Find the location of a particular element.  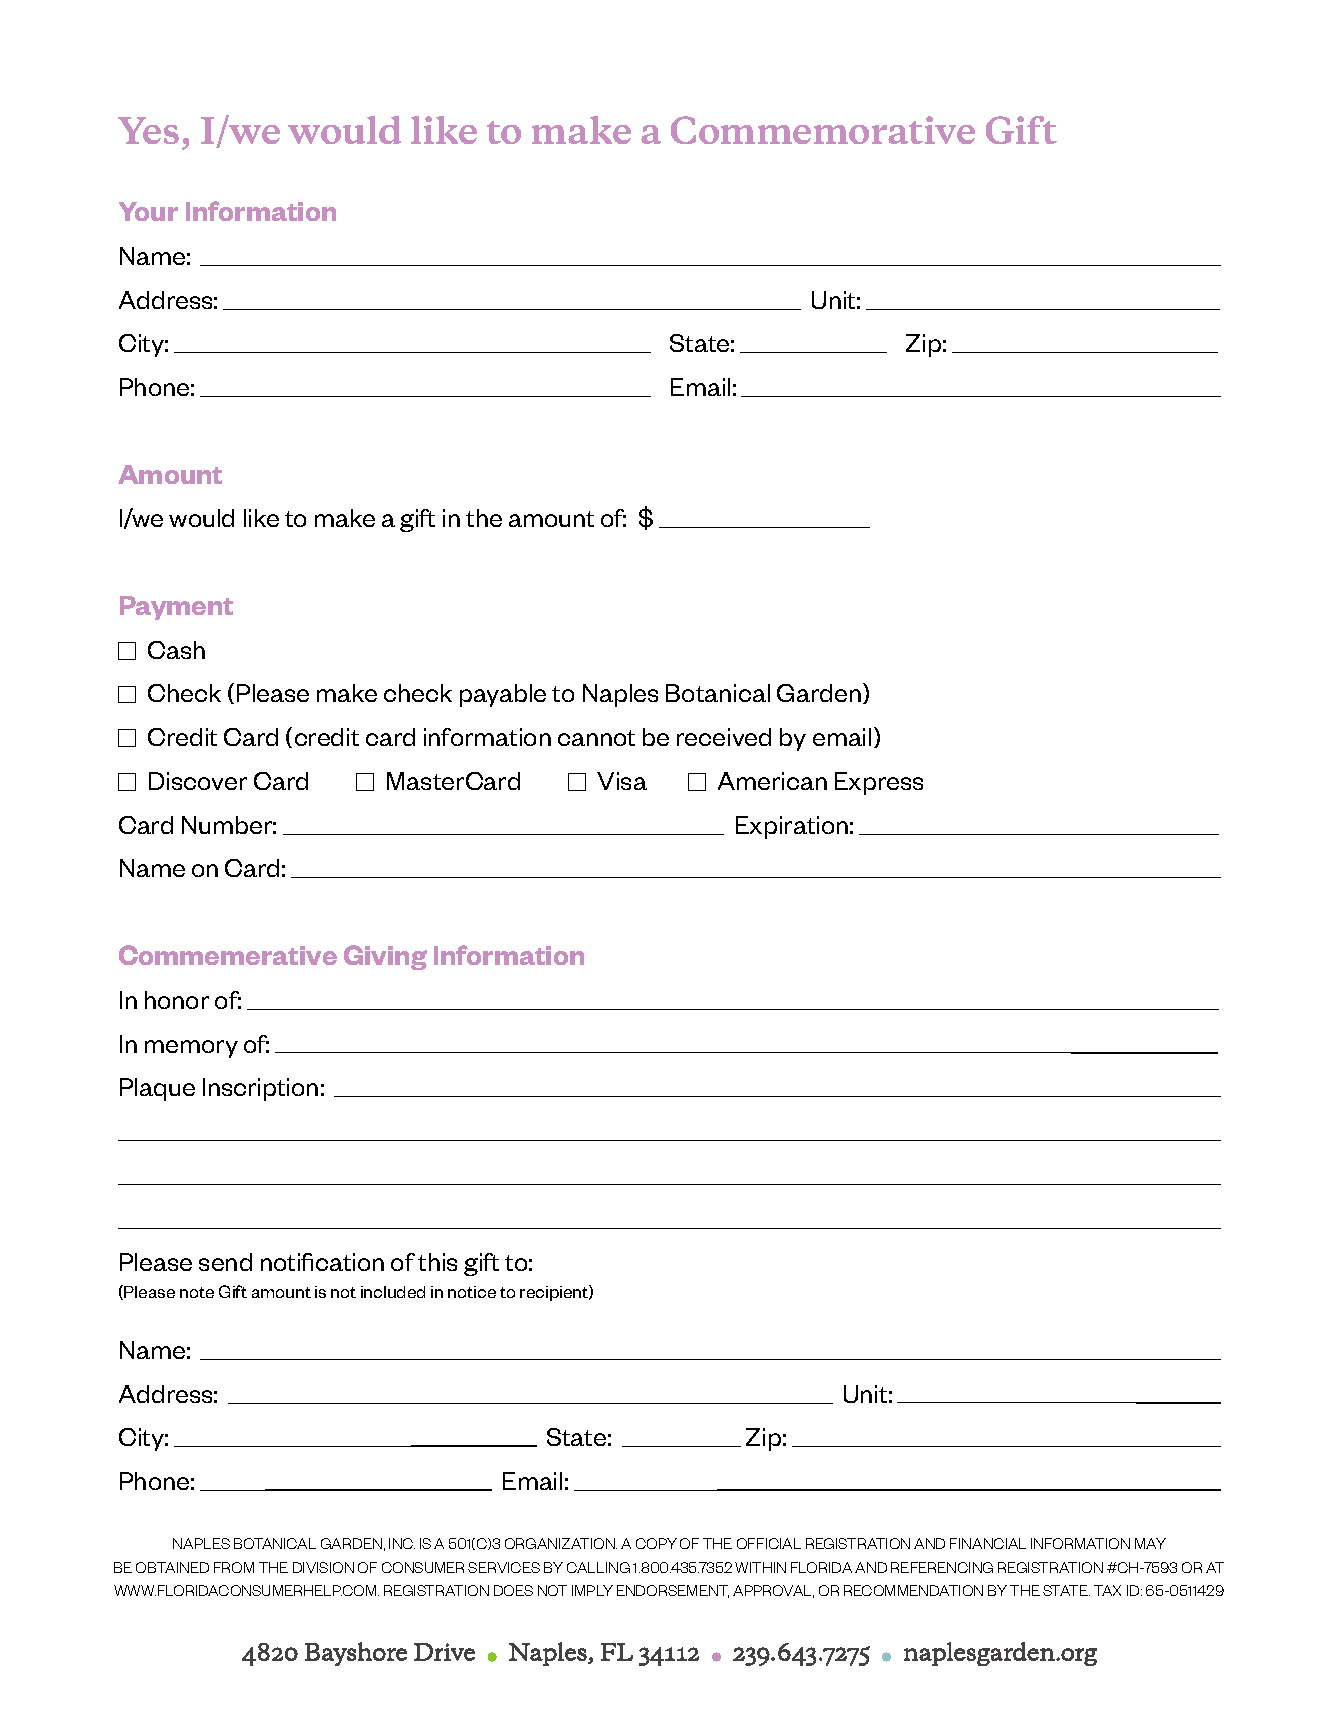

American is located at coordinates (772, 781).
